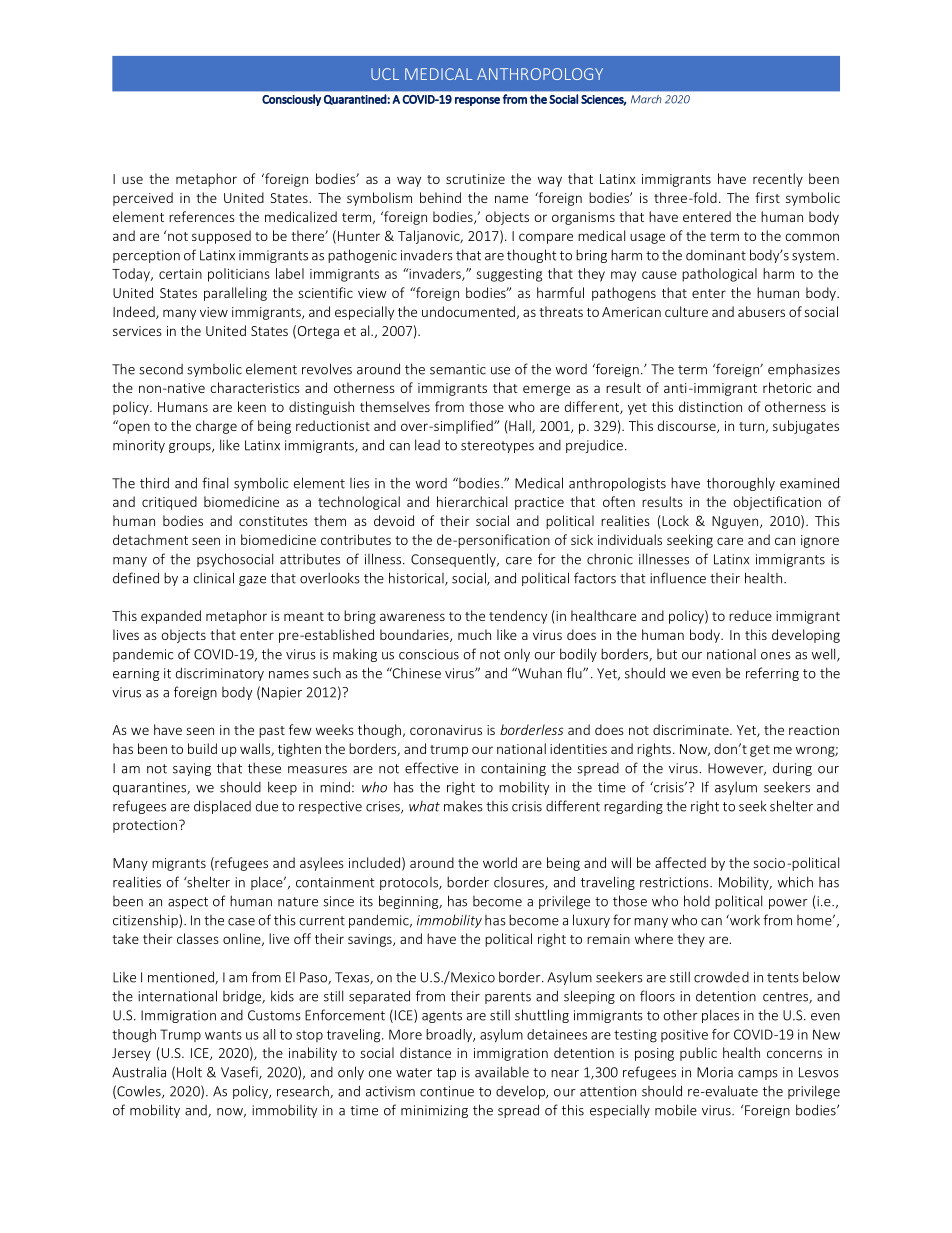 This image has width=952, height=1233. I want to click on reduce, so click(750, 615).
